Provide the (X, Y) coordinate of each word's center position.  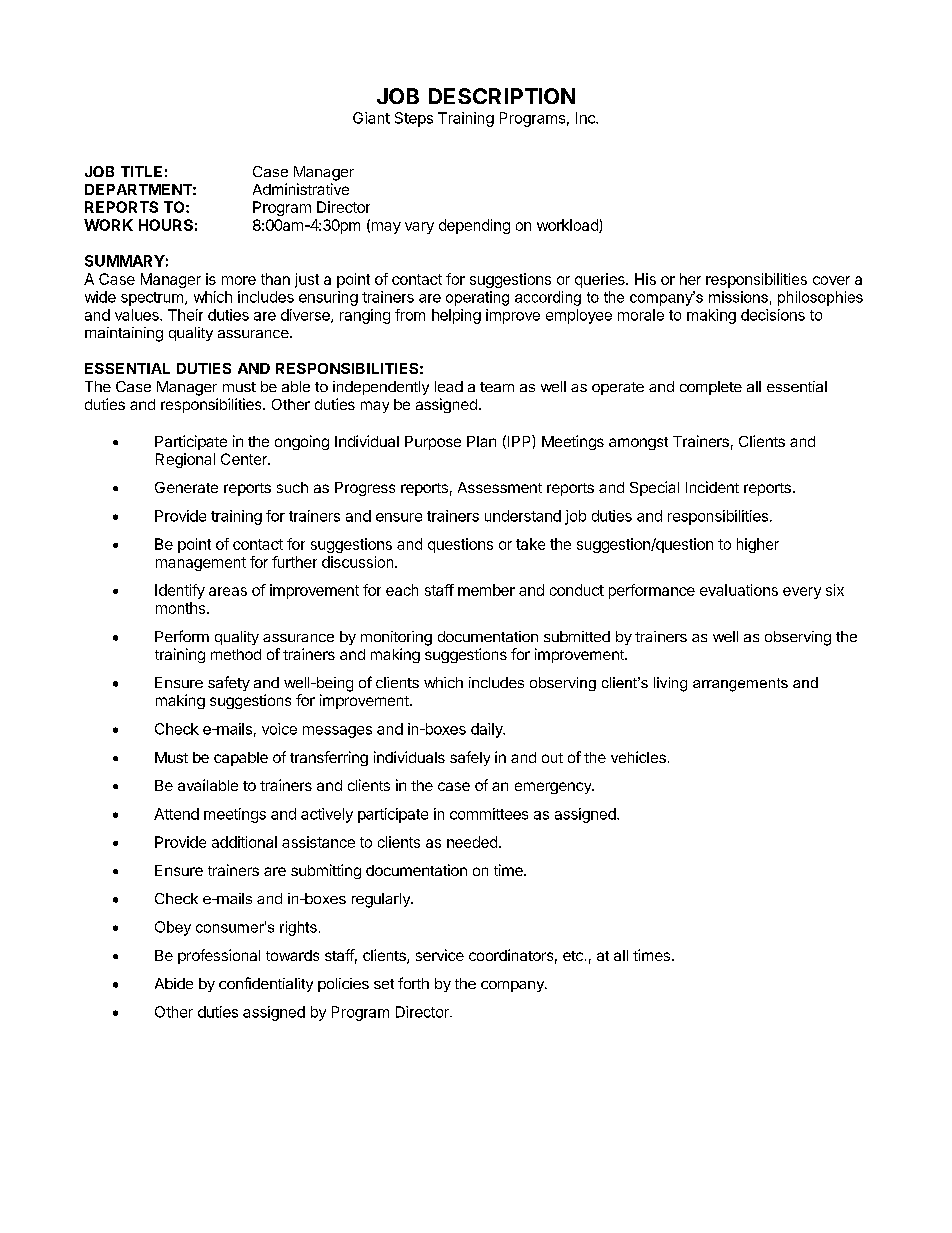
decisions (773, 315)
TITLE (141, 171)
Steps (414, 119)
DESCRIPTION (502, 96)
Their (185, 315)
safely (470, 758)
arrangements (740, 685)
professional (219, 956)
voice (279, 729)
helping (456, 316)
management (201, 564)
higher (758, 545)
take (530, 544)
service (440, 955)
